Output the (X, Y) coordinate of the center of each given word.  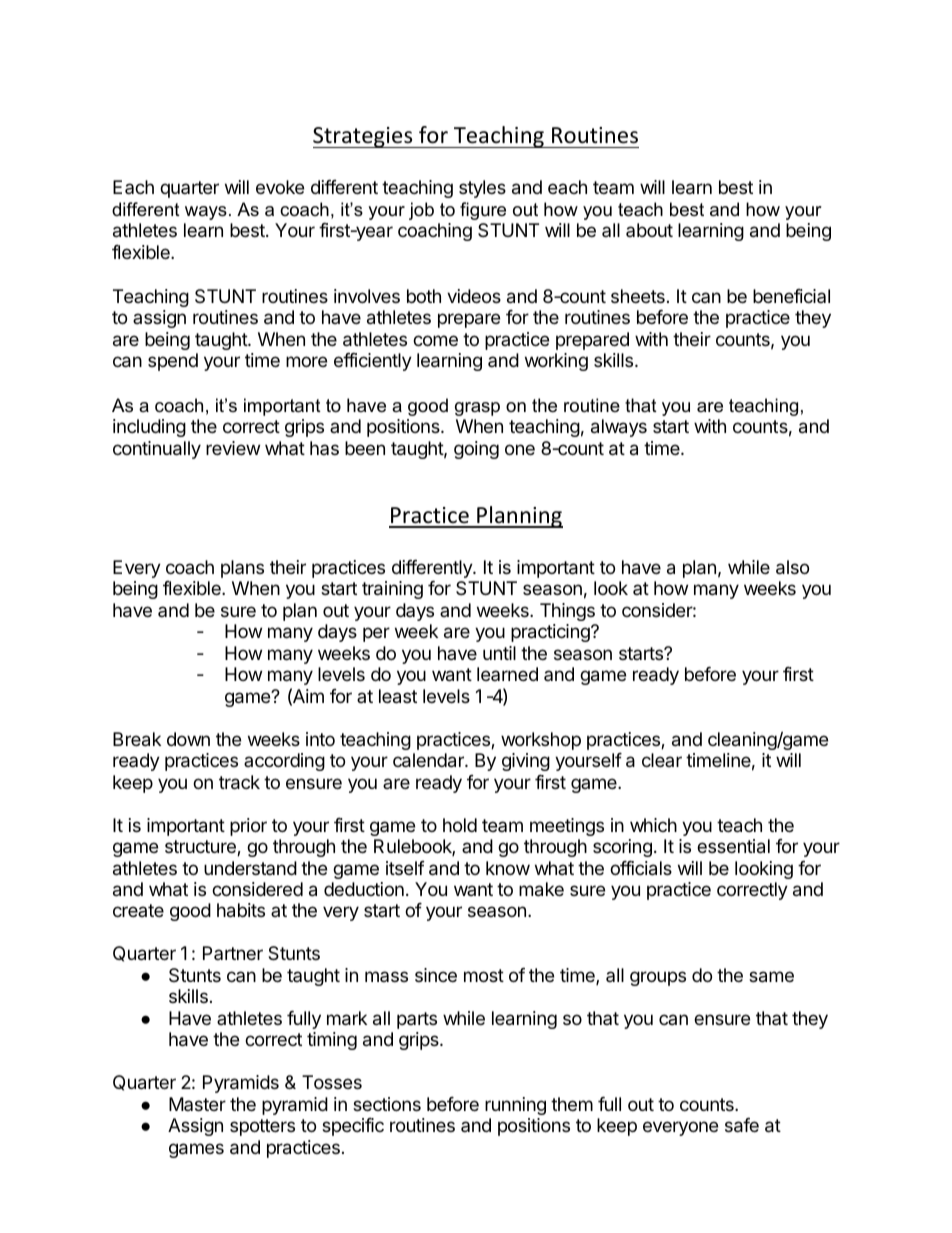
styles (482, 189)
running (515, 1106)
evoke (280, 187)
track (239, 782)
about (649, 230)
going (476, 450)
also (792, 567)
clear (662, 760)
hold (460, 825)
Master (197, 1104)
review (233, 448)
